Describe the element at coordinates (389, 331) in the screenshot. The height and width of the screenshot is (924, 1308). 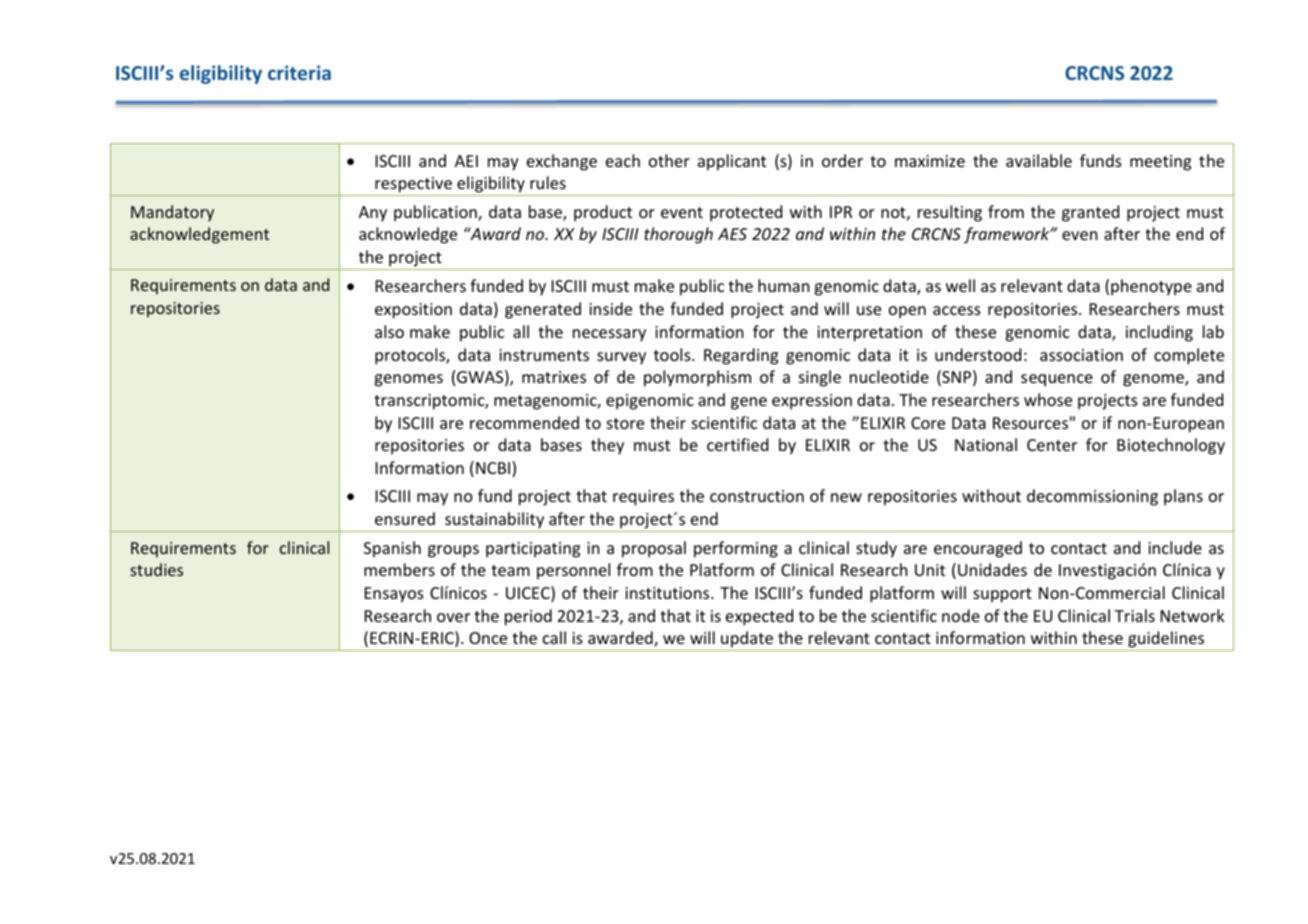
I see `also` at that location.
